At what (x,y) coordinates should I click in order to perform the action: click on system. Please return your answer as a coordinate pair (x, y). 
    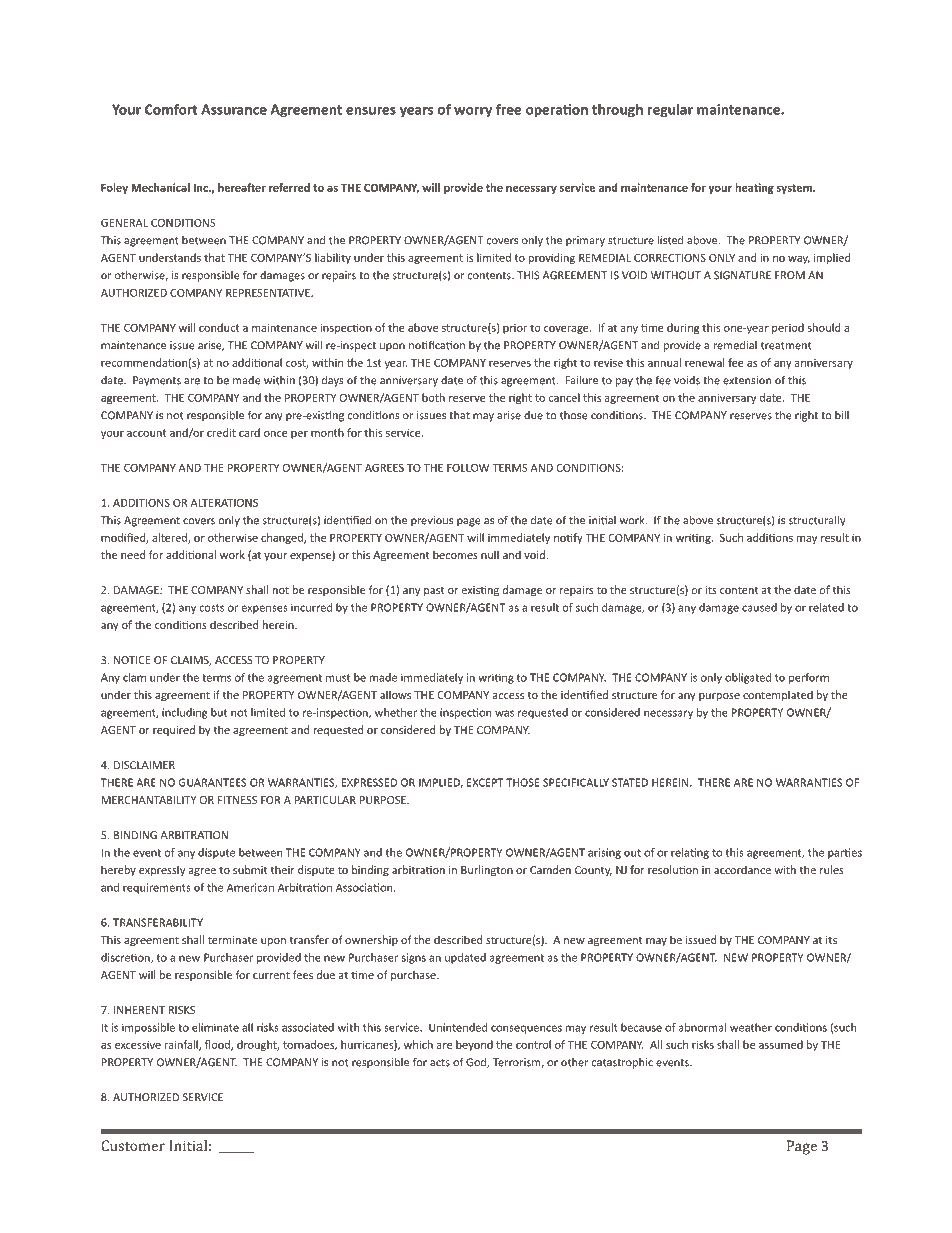
    Looking at the image, I should click on (795, 189).
